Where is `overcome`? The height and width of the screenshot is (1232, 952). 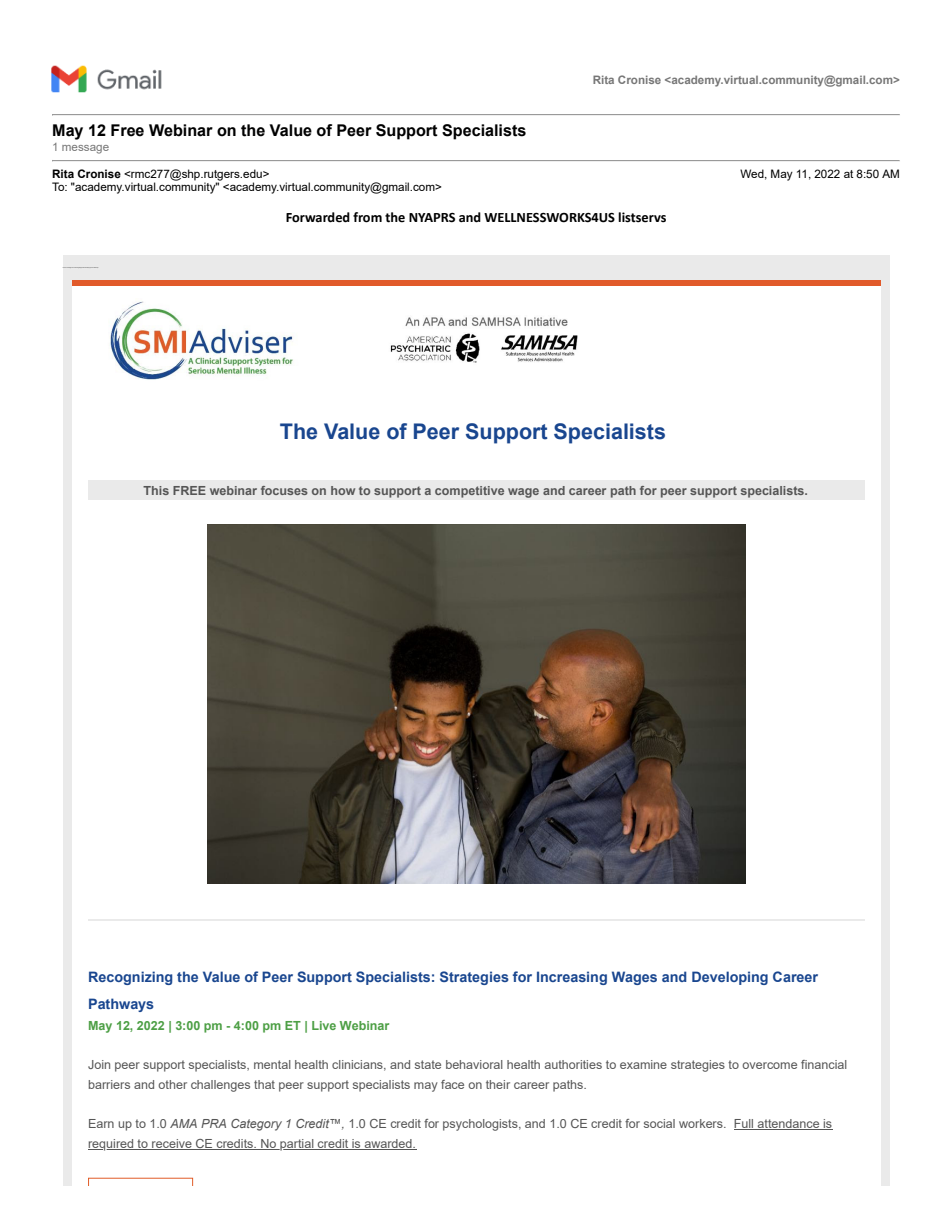 overcome is located at coordinates (769, 1065).
